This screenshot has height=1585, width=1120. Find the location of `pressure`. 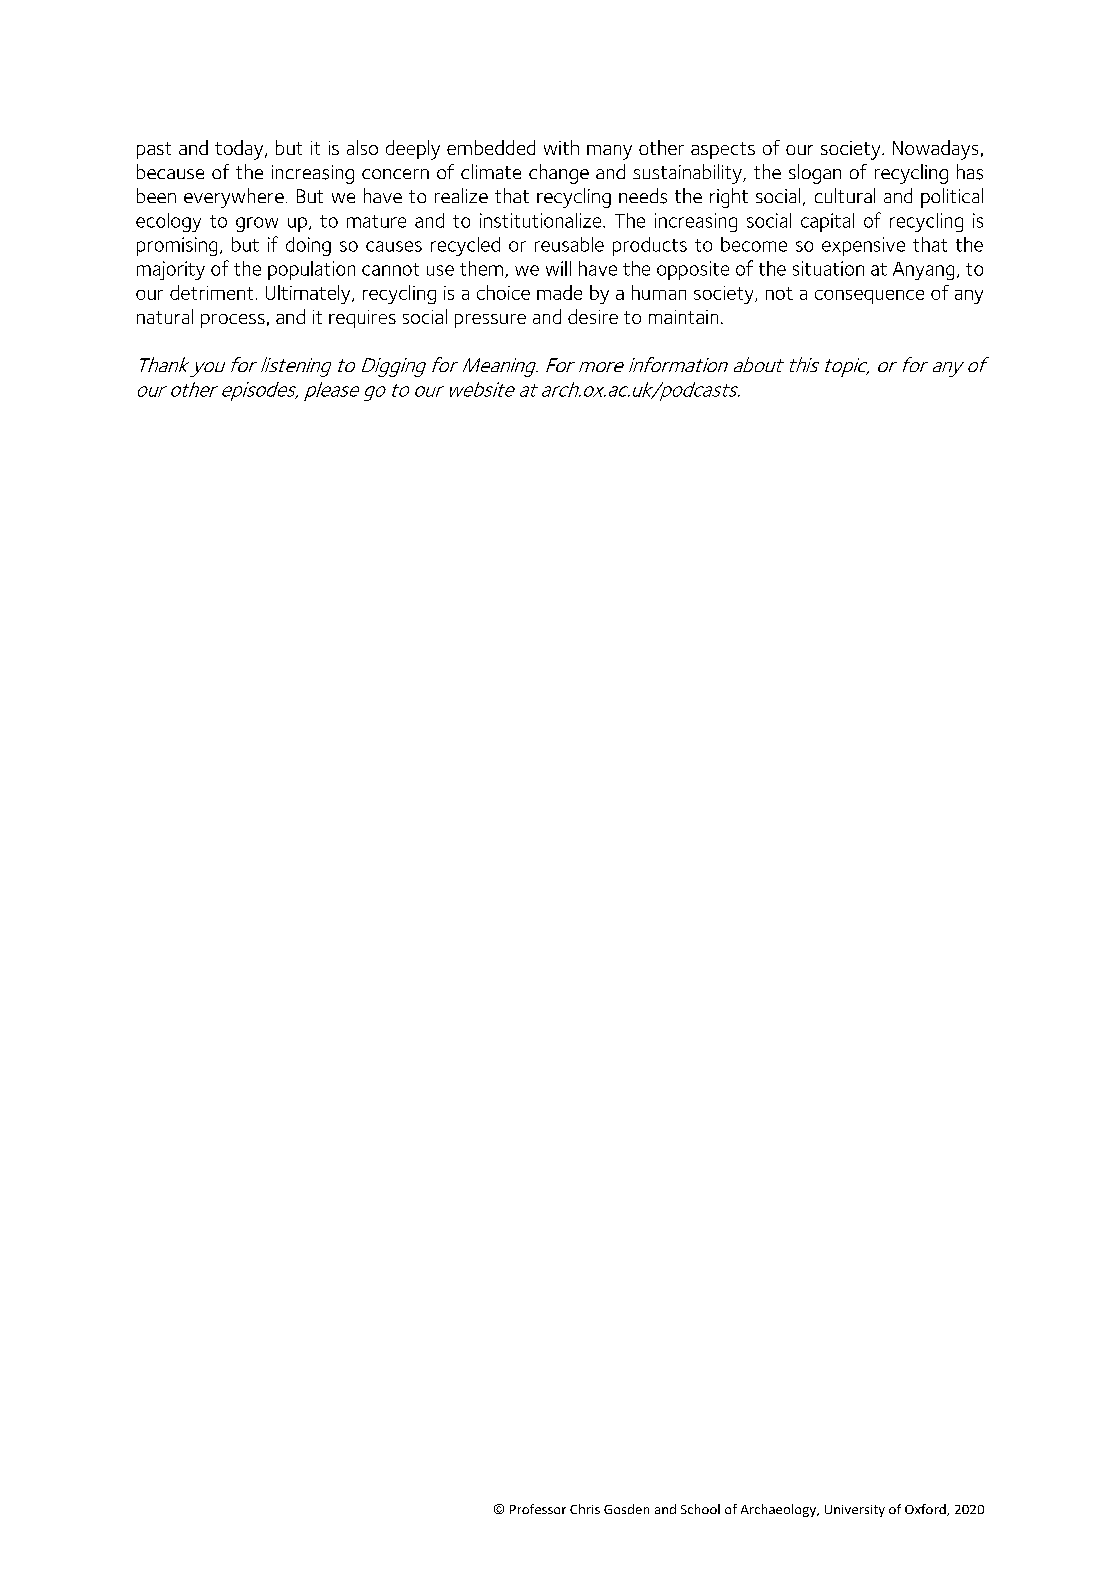

pressure is located at coordinates (490, 321).
